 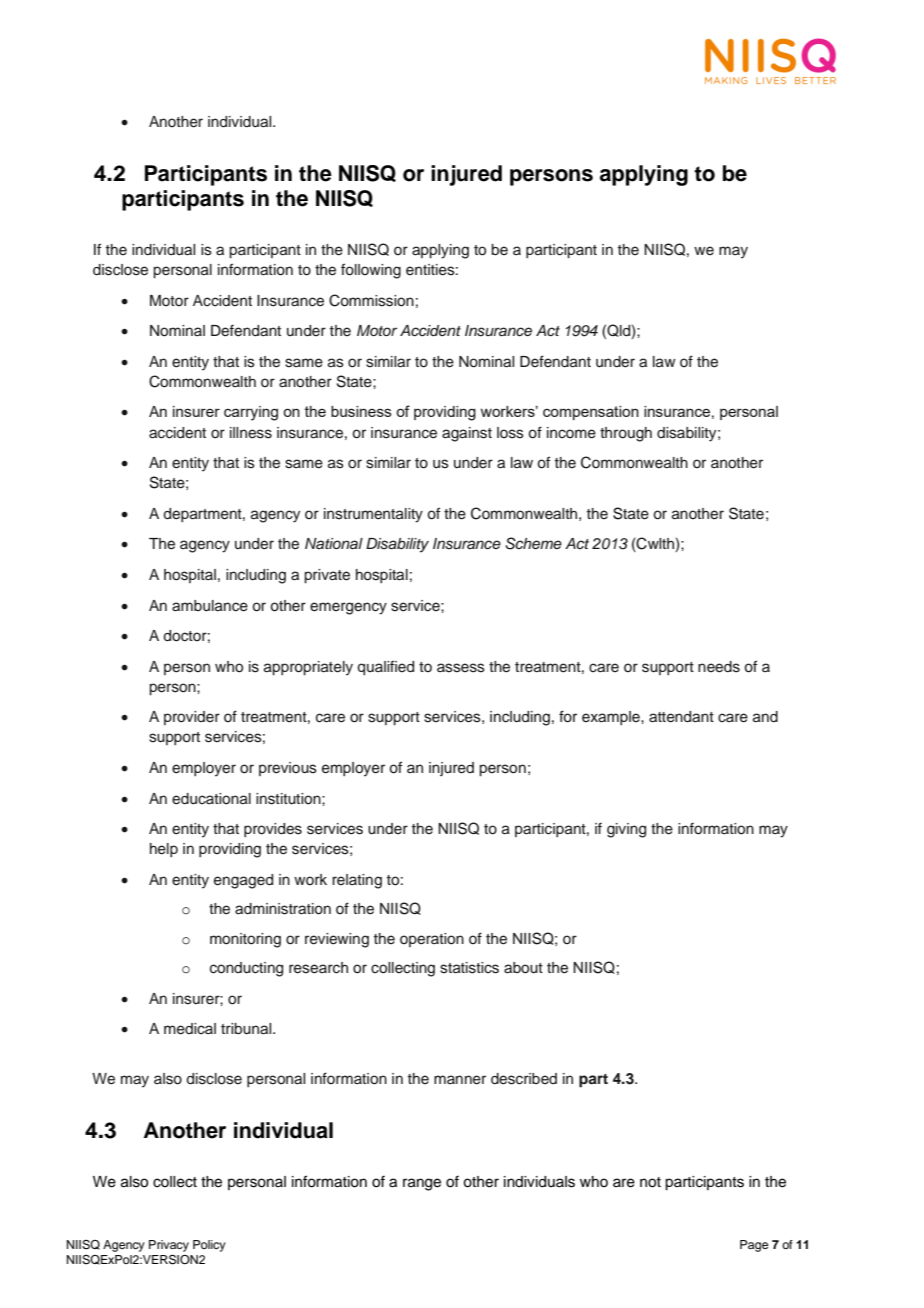 What do you see at coordinates (681, 717) in the screenshot?
I see `attendant` at bounding box center [681, 717].
